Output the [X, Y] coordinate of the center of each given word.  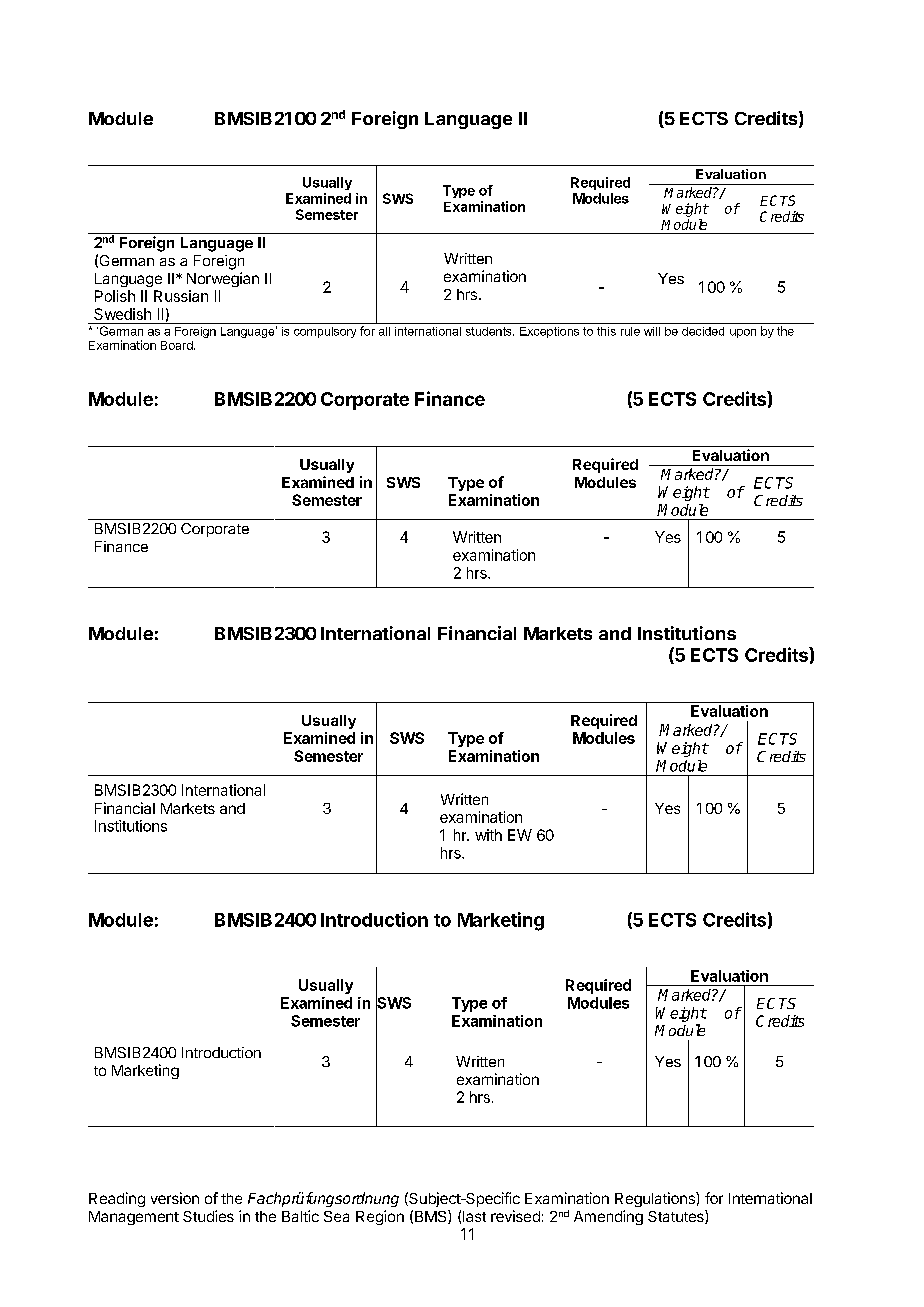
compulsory [325, 332]
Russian [181, 296]
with [488, 835]
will [652, 331]
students [490, 331]
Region [380, 1217]
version [175, 1198]
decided [703, 331]
